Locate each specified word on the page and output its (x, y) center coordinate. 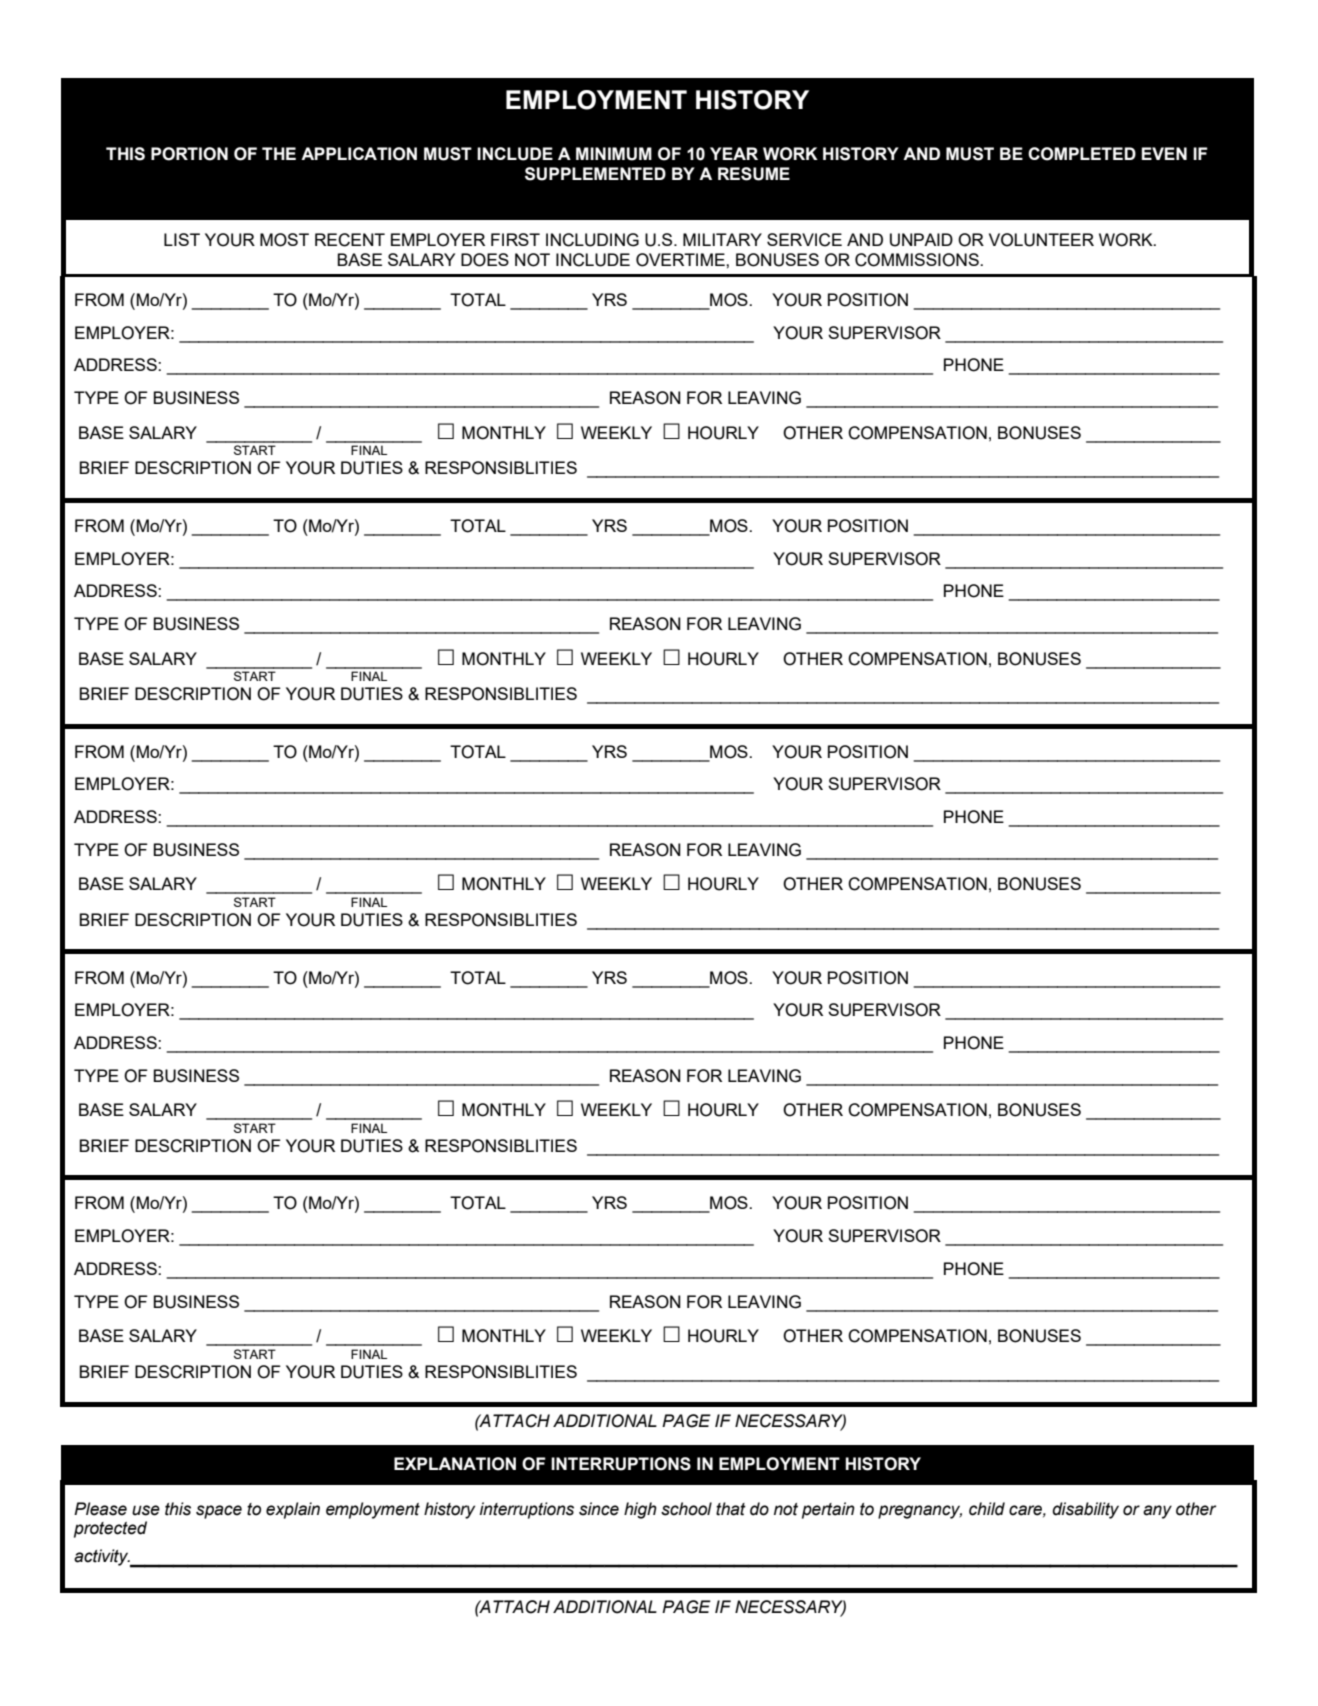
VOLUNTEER (1041, 240)
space (219, 1512)
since (599, 1509)
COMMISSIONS (918, 260)
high (640, 1510)
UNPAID (921, 240)
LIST (182, 239)
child (987, 1509)
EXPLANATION (455, 1464)
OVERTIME (681, 260)
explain (293, 1510)
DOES (485, 260)
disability (1085, 1510)
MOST (284, 240)
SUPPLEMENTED (595, 174)
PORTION (189, 154)
